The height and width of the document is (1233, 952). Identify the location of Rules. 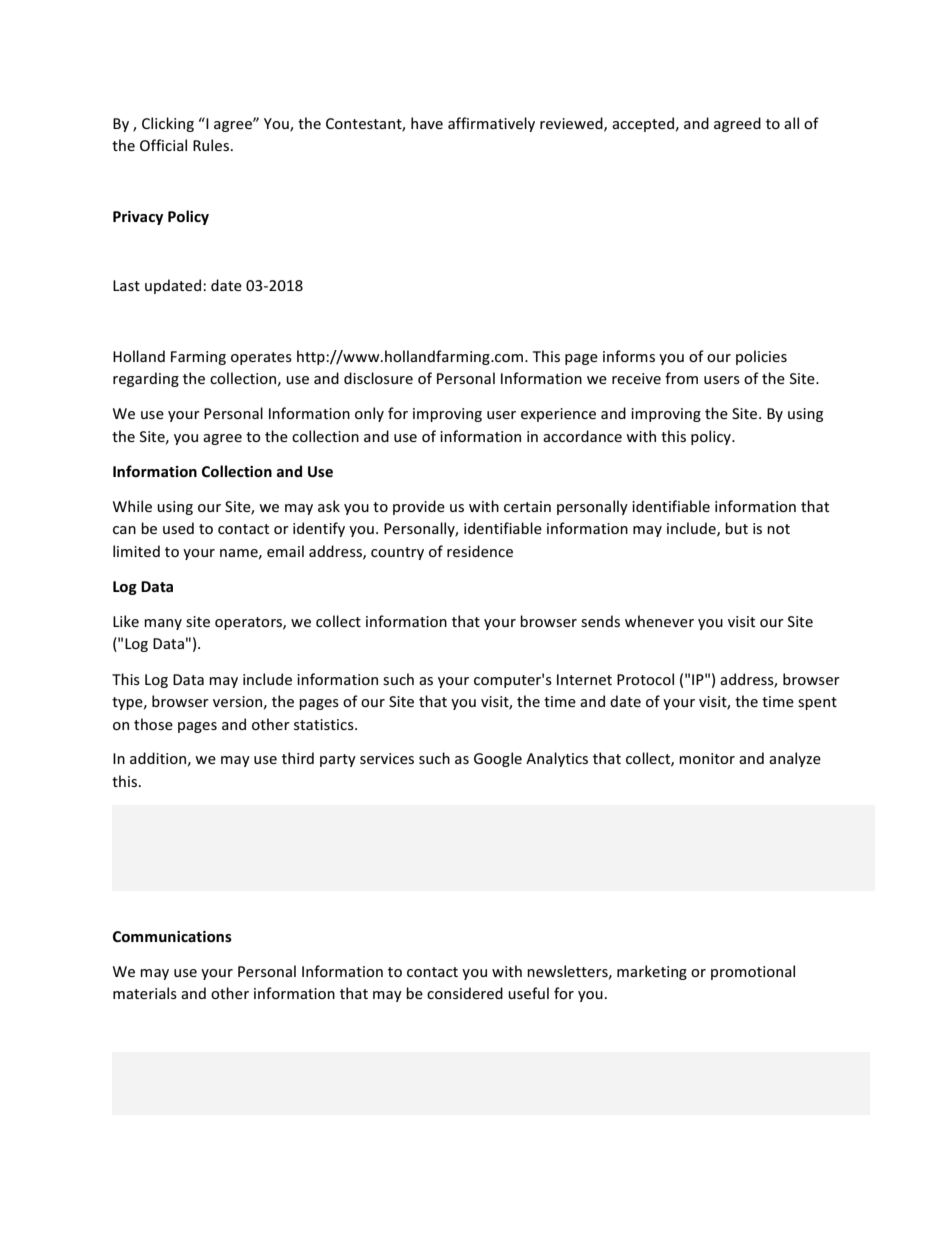
(211, 145).
